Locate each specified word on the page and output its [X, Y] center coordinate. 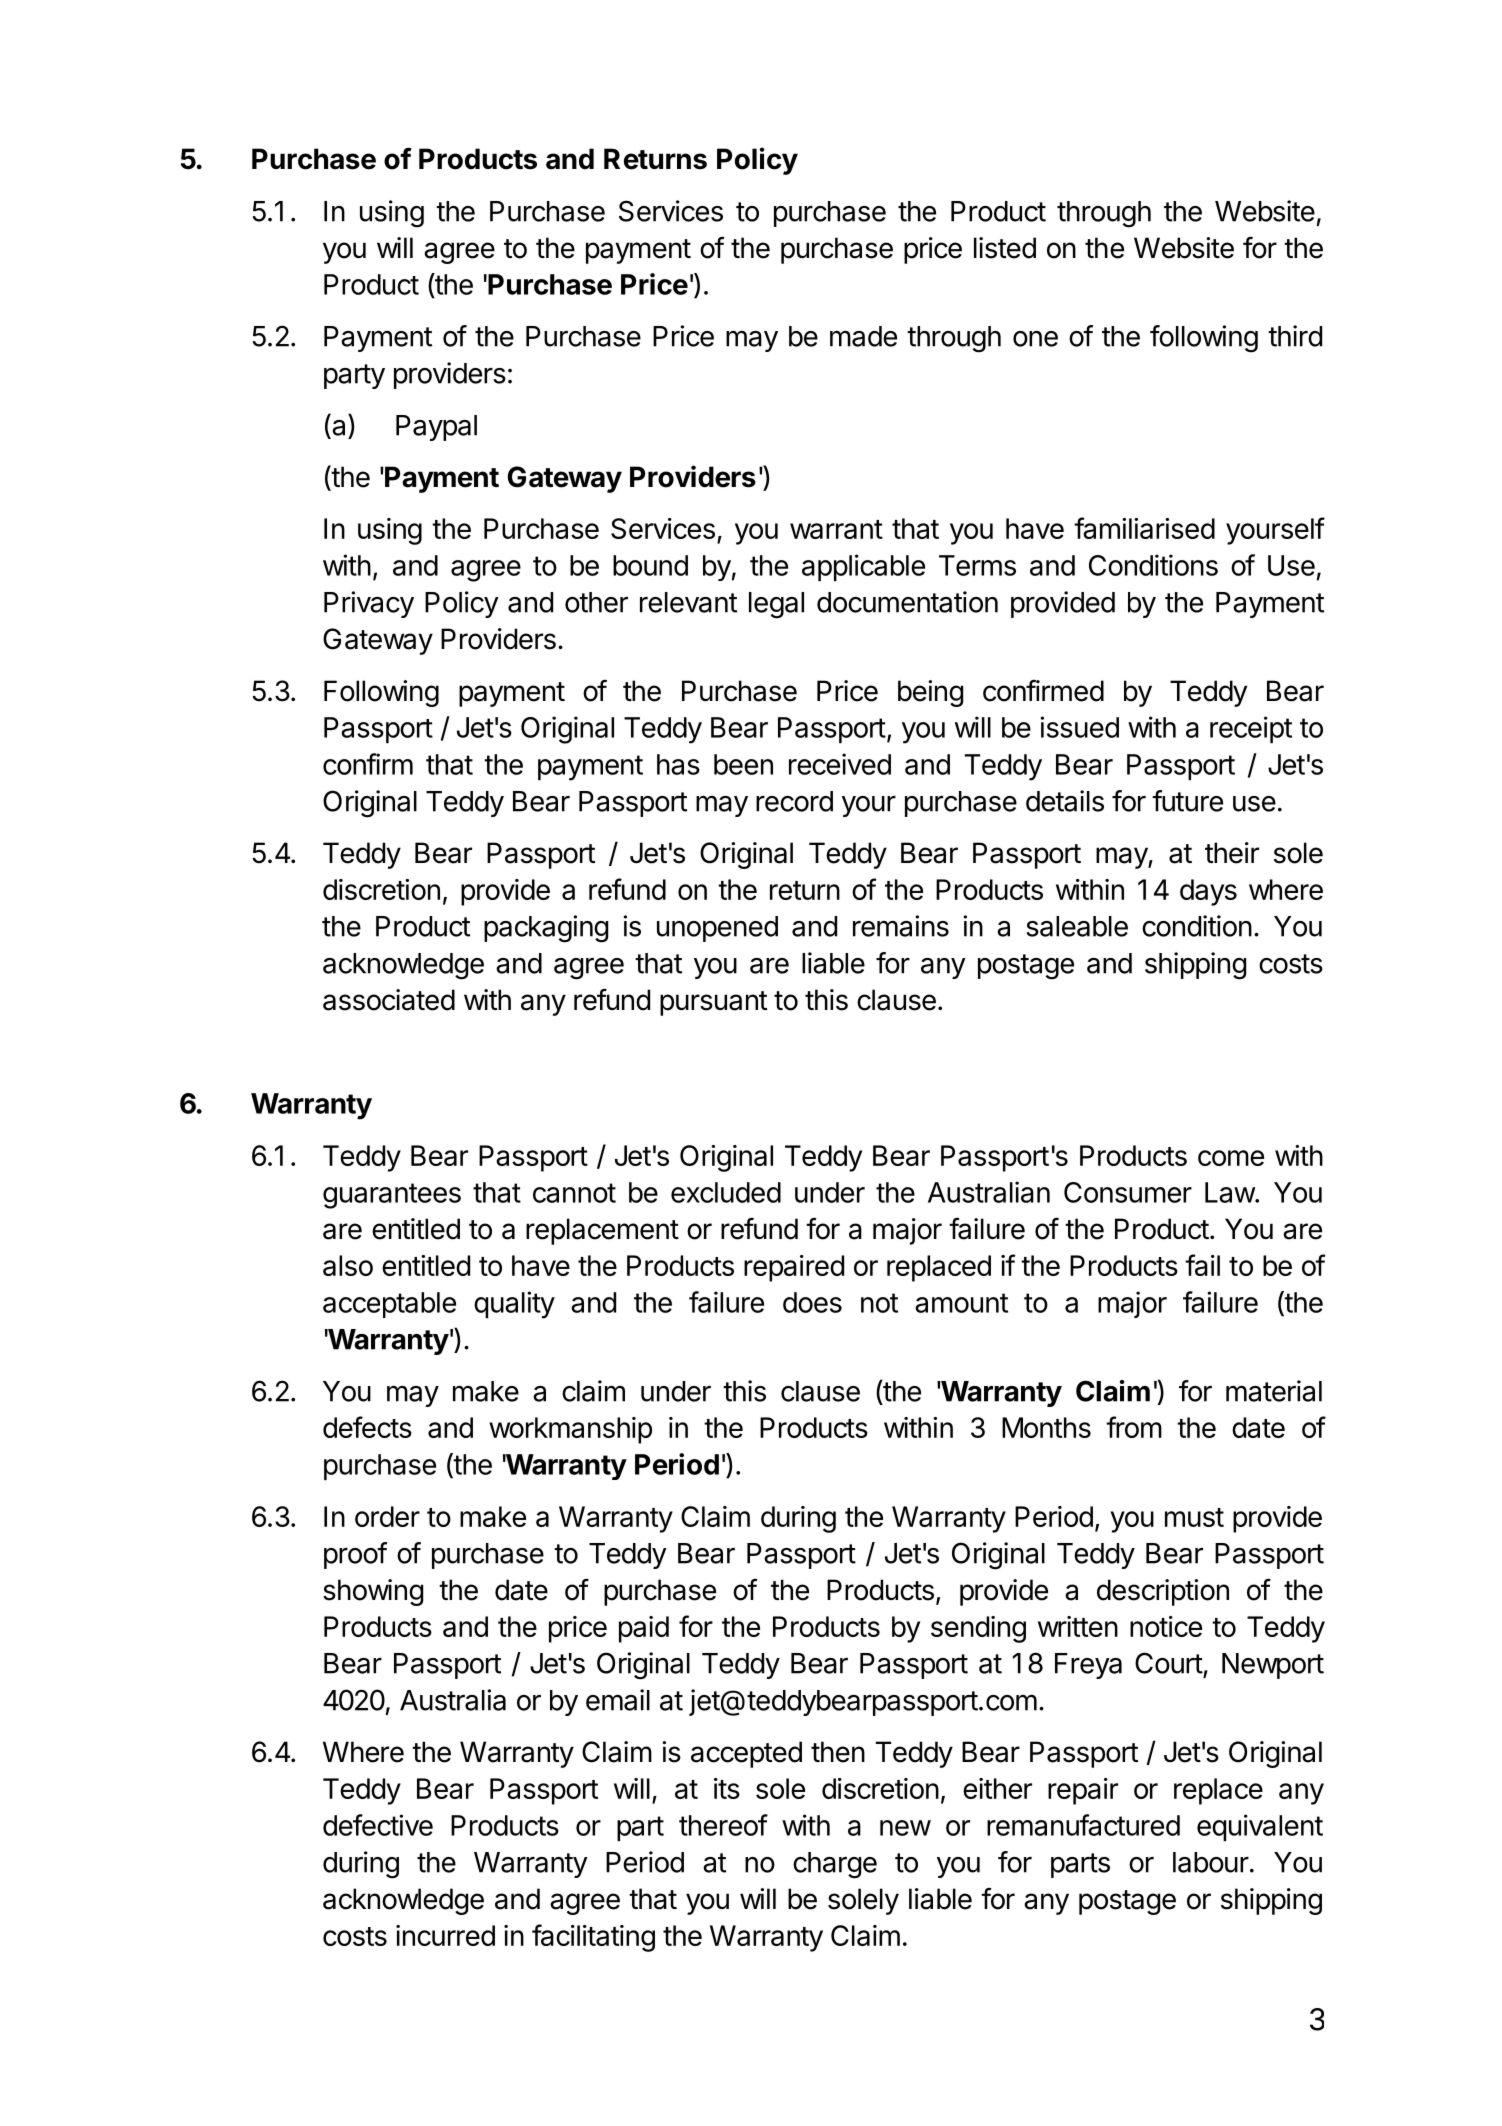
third [1295, 336]
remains [901, 926]
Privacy [369, 604]
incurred [445, 1935]
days [1208, 892]
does [812, 1302]
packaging [546, 929]
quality [514, 1305]
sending [978, 1629]
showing [373, 1592]
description [1163, 1592]
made [863, 336]
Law [1230, 1192]
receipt [1251, 729]
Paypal [436, 428]
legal [776, 605]
